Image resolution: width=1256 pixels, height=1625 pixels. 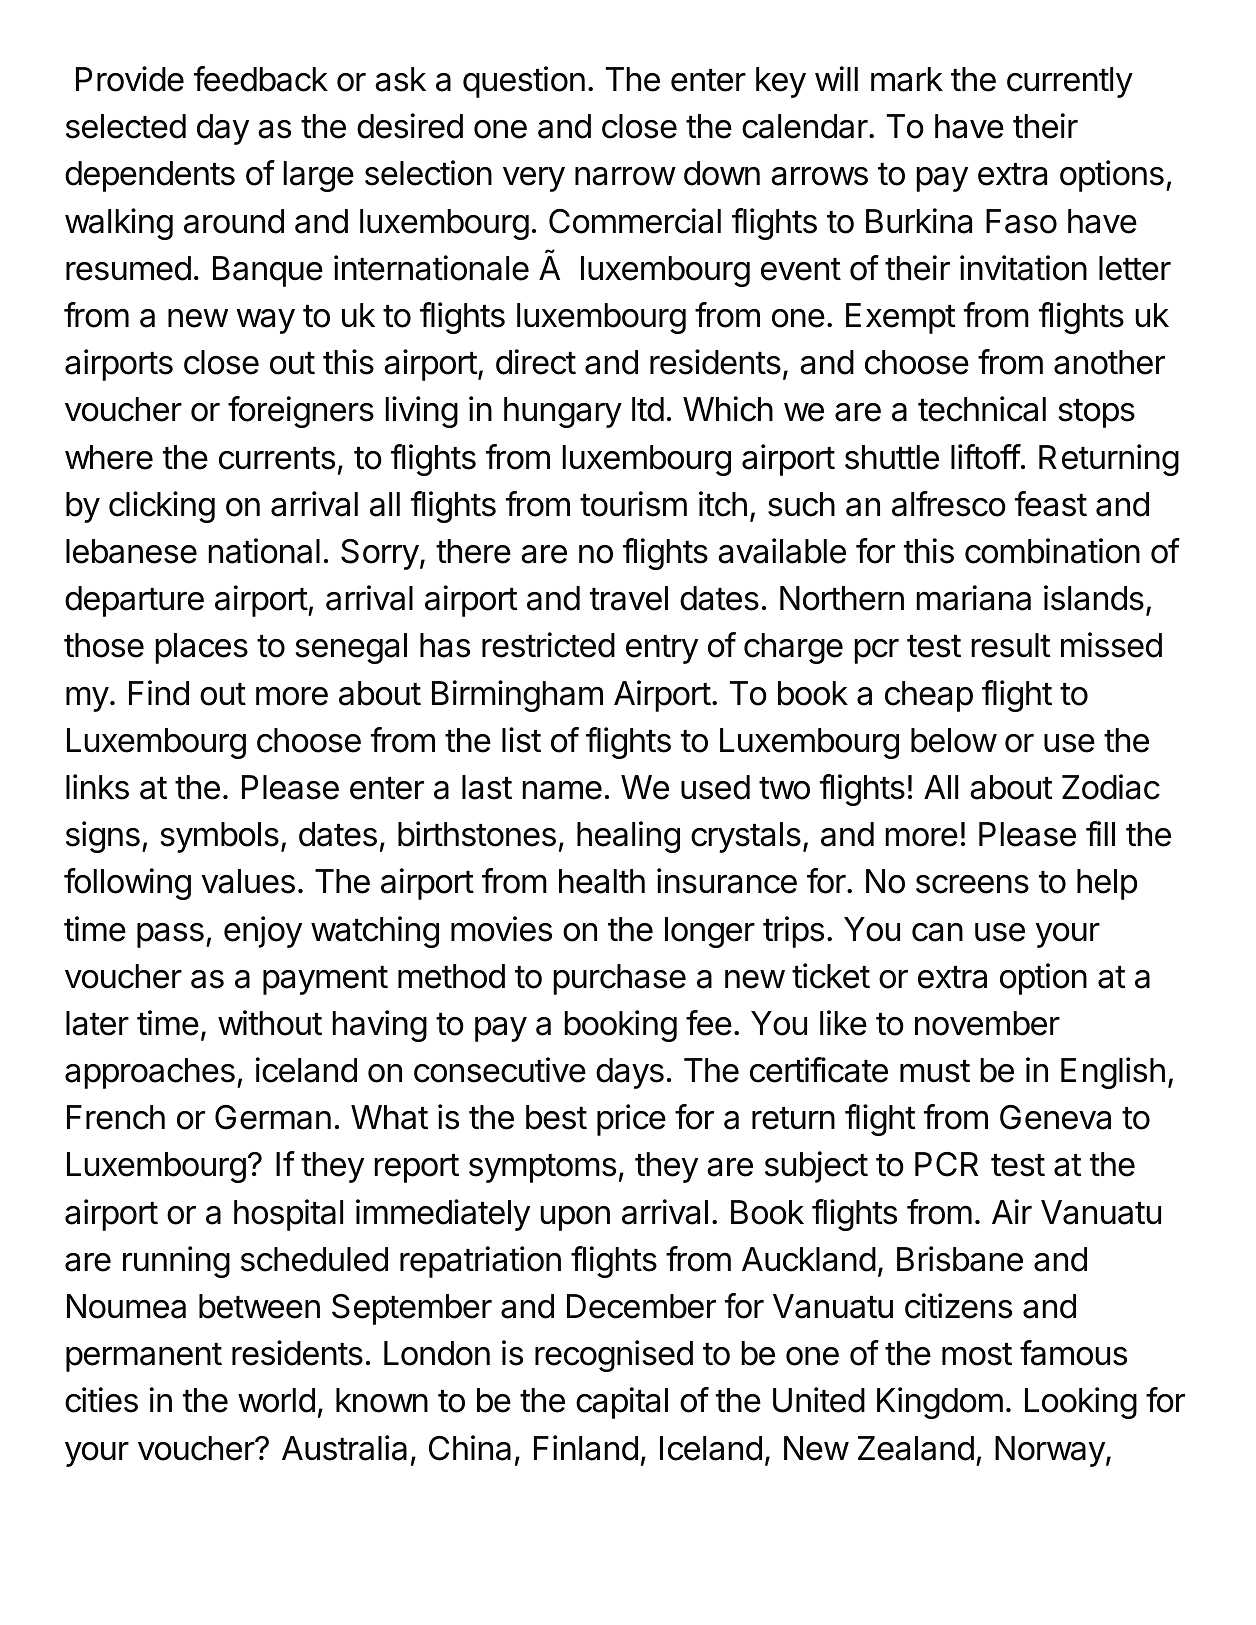 What do you see at coordinates (1070, 82) in the document?
I see `currently` at bounding box center [1070, 82].
